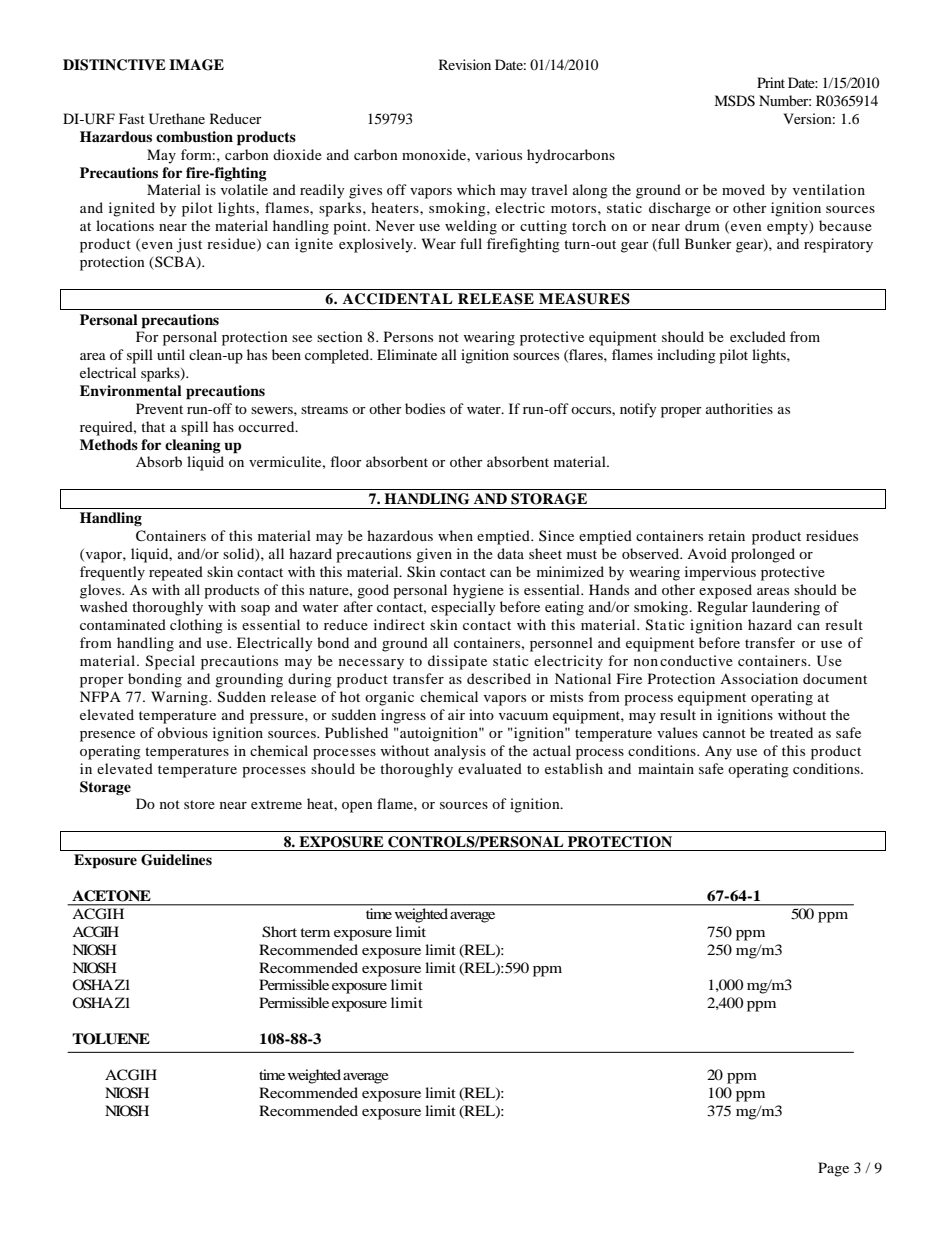 This screenshot has width=952, height=1233. I want to click on Revision, so click(465, 64).
